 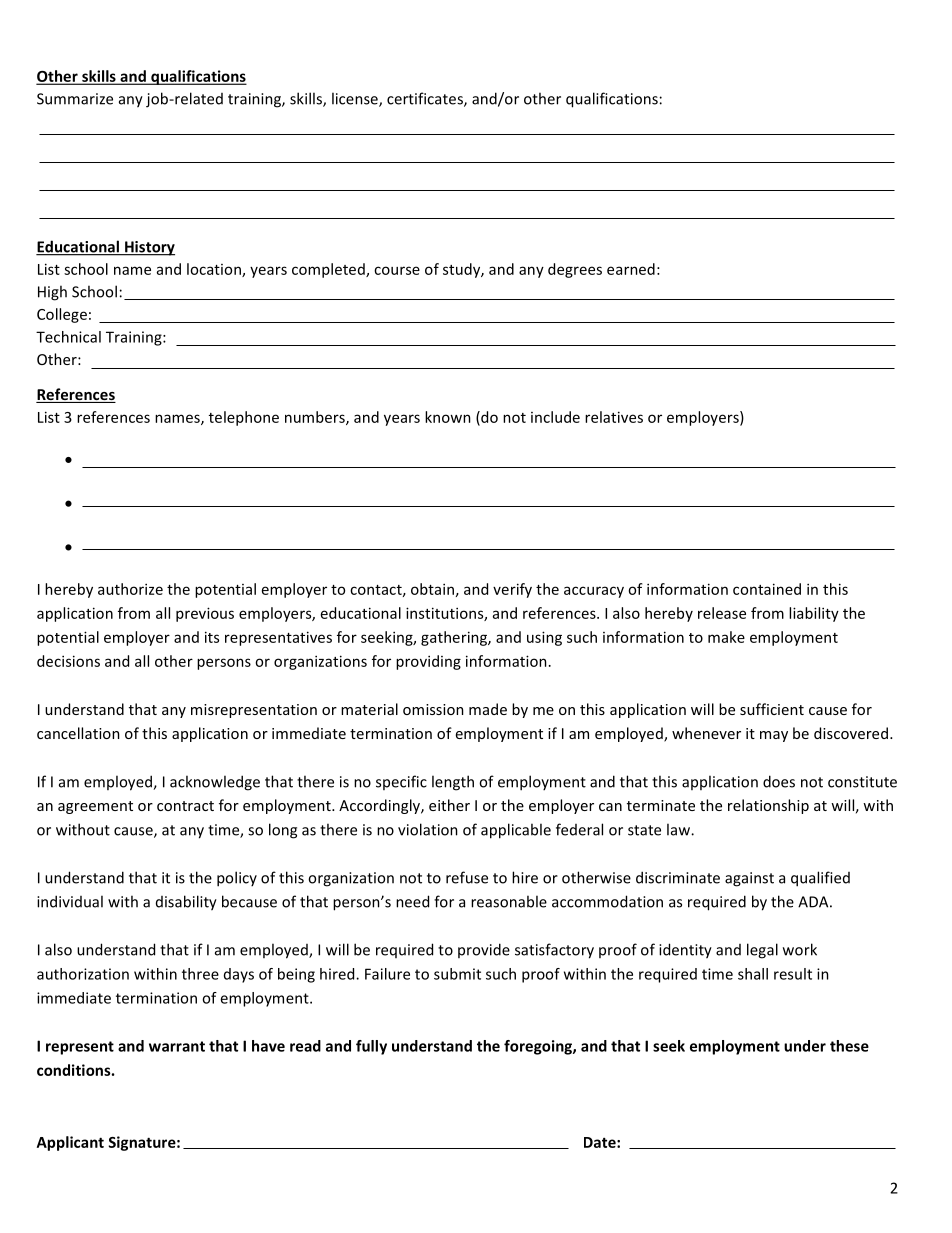 I want to click on obtain, so click(x=432, y=589).
